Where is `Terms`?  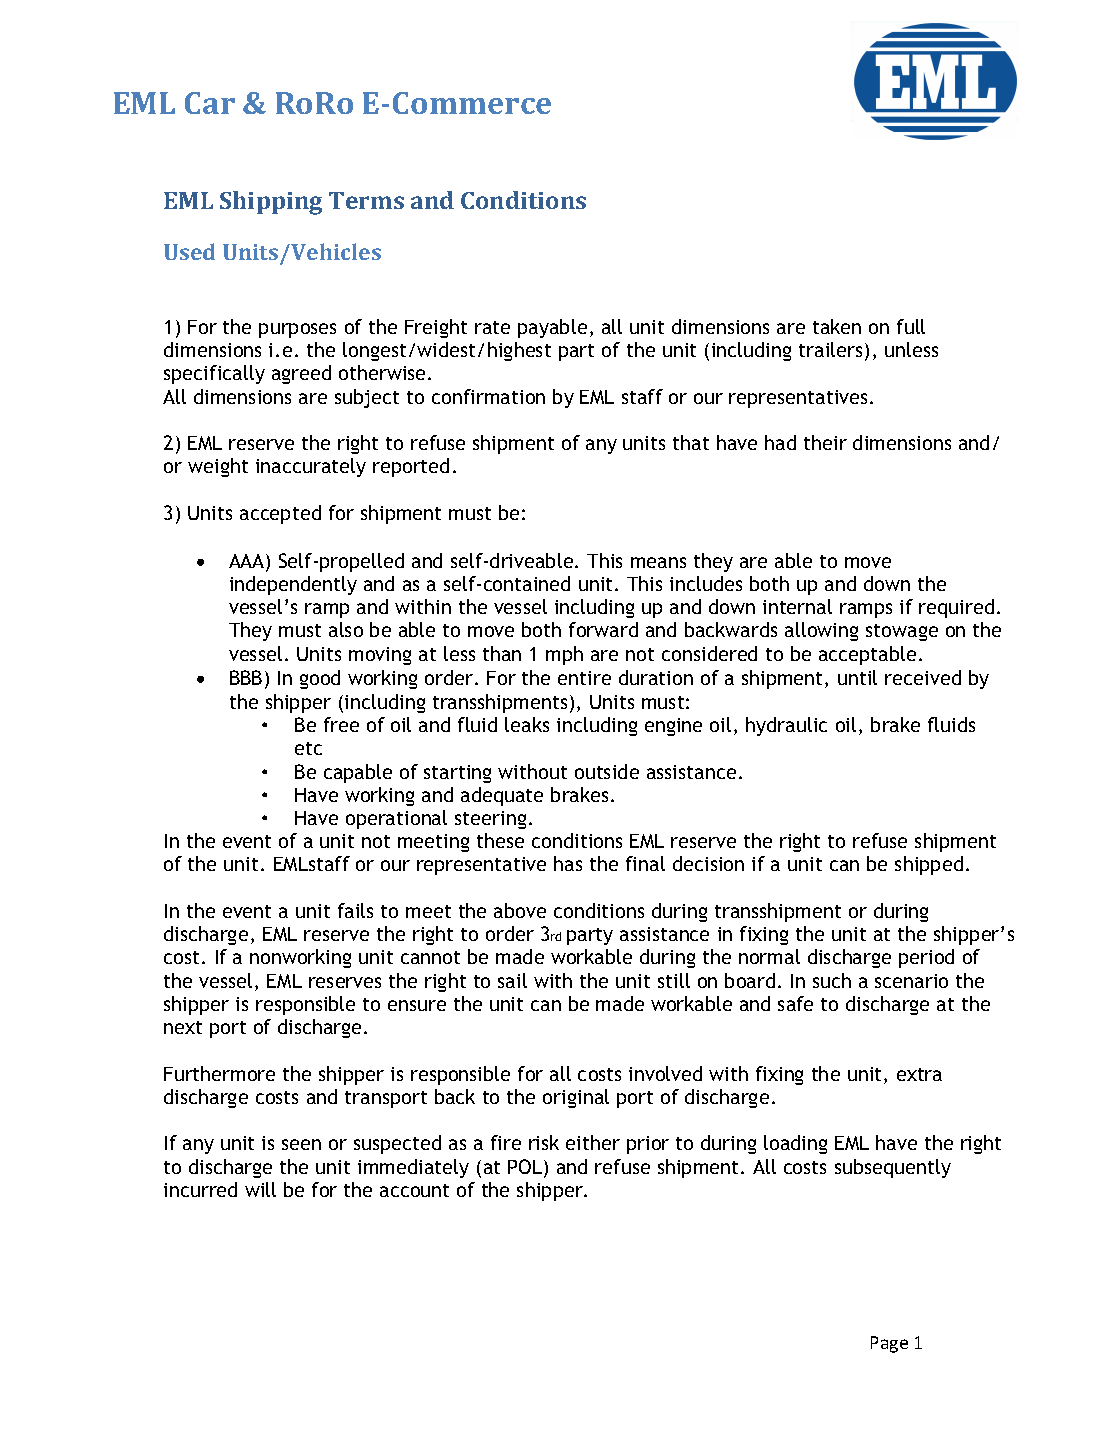 Terms is located at coordinates (366, 200).
